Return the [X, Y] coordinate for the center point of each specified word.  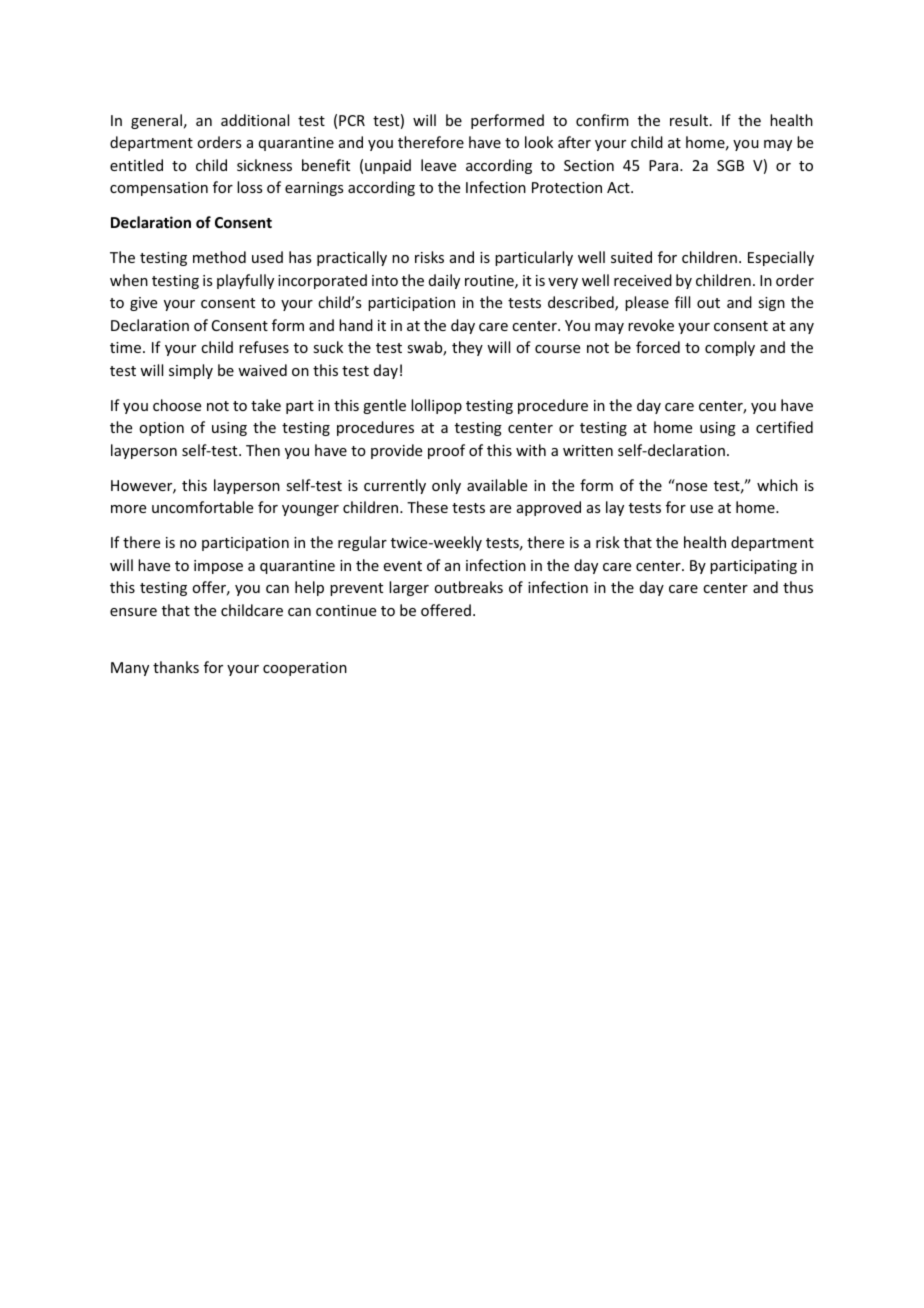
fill [682, 302]
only [446, 486]
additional [255, 120]
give [143, 304]
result [689, 120]
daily [444, 281]
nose [691, 487]
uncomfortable [202, 507]
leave [438, 165]
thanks [176, 667]
